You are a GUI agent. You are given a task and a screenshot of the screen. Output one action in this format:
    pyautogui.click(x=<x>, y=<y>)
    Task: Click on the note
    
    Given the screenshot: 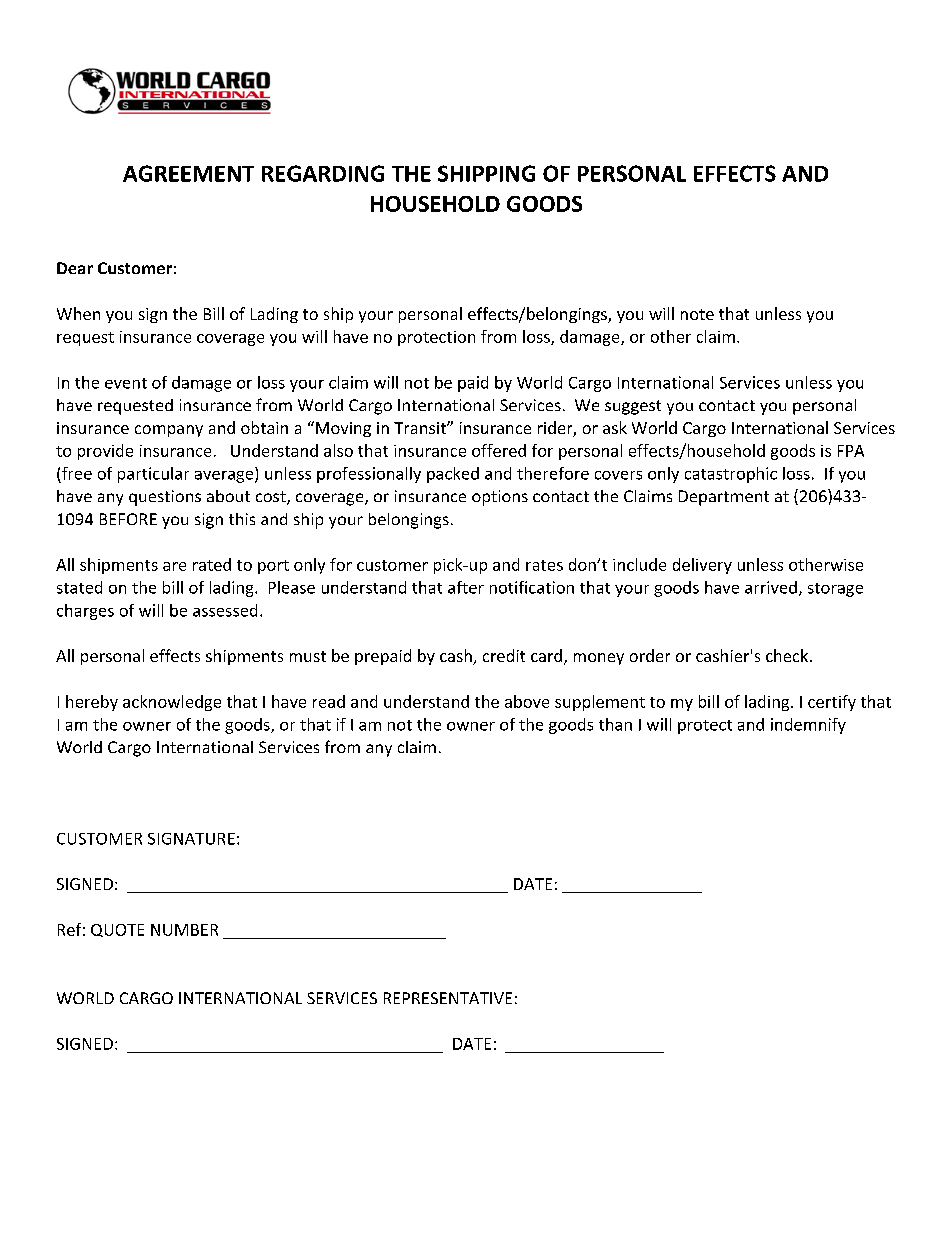 What is the action you would take?
    pyautogui.click(x=697, y=314)
